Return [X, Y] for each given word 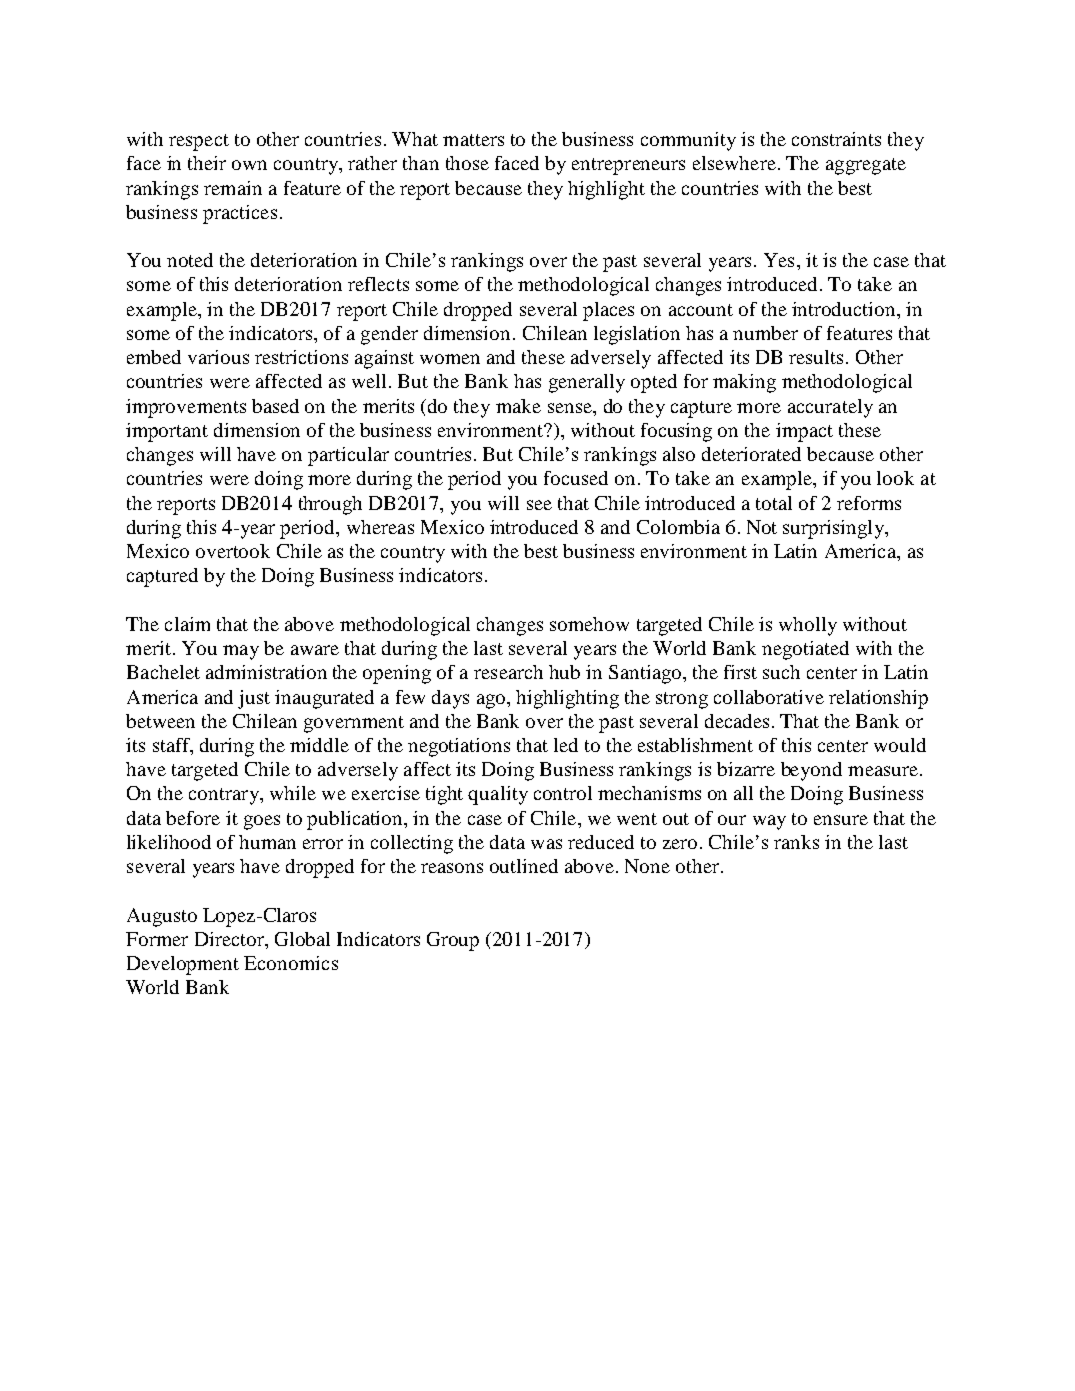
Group [453, 941]
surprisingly [834, 529]
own [249, 165]
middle [319, 745]
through [330, 505]
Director [230, 939]
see [539, 505]
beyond [811, 771]
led [566, 745]
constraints [836, 139]
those [467, 163]
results [816, 357]
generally [587, 383]
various [218, 357]
